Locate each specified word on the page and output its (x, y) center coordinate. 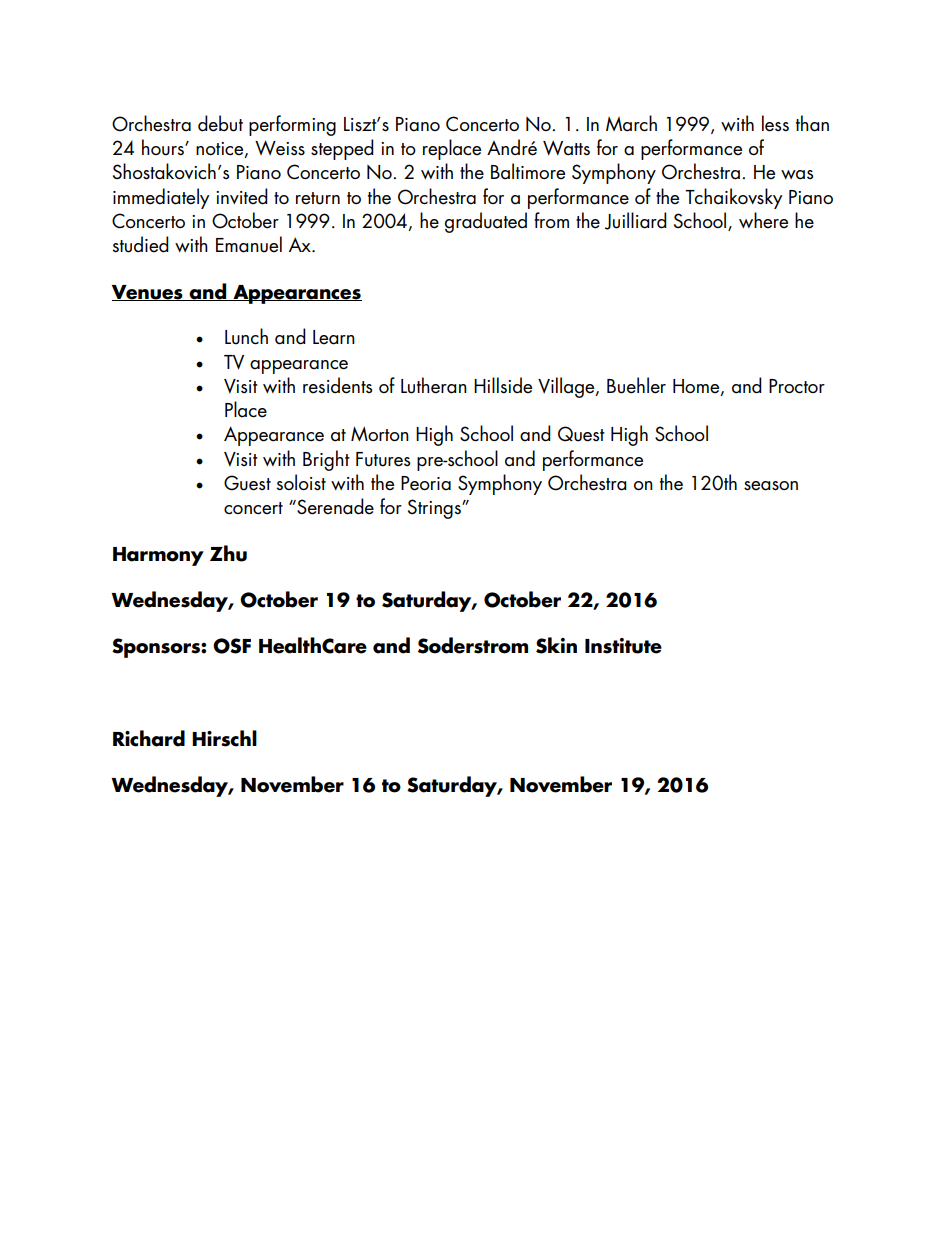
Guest (247, 483)
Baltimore (528, 171)
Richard (149, 738)
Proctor (797, 386)
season (771, 486)
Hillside (503, 385)
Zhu (228, 553)
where (763, 220)
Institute (623, 646)
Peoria (426, 483)
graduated (486, 222)
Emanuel (249, 244)
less (775, 123)
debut (220, 123)
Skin (556, 645)
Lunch (246, 336)
